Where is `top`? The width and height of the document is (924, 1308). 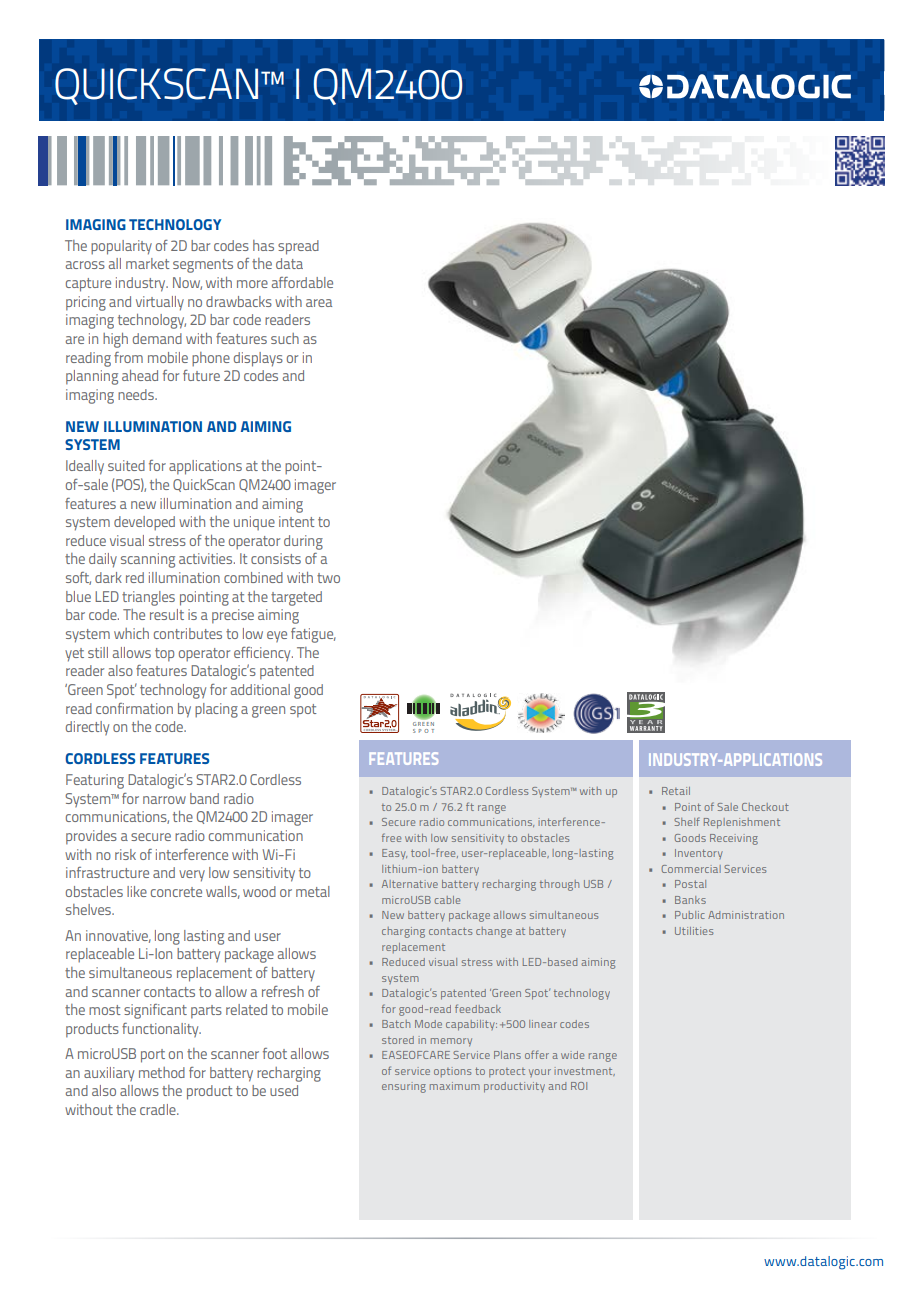
top is located at coordinates (164, 655).
